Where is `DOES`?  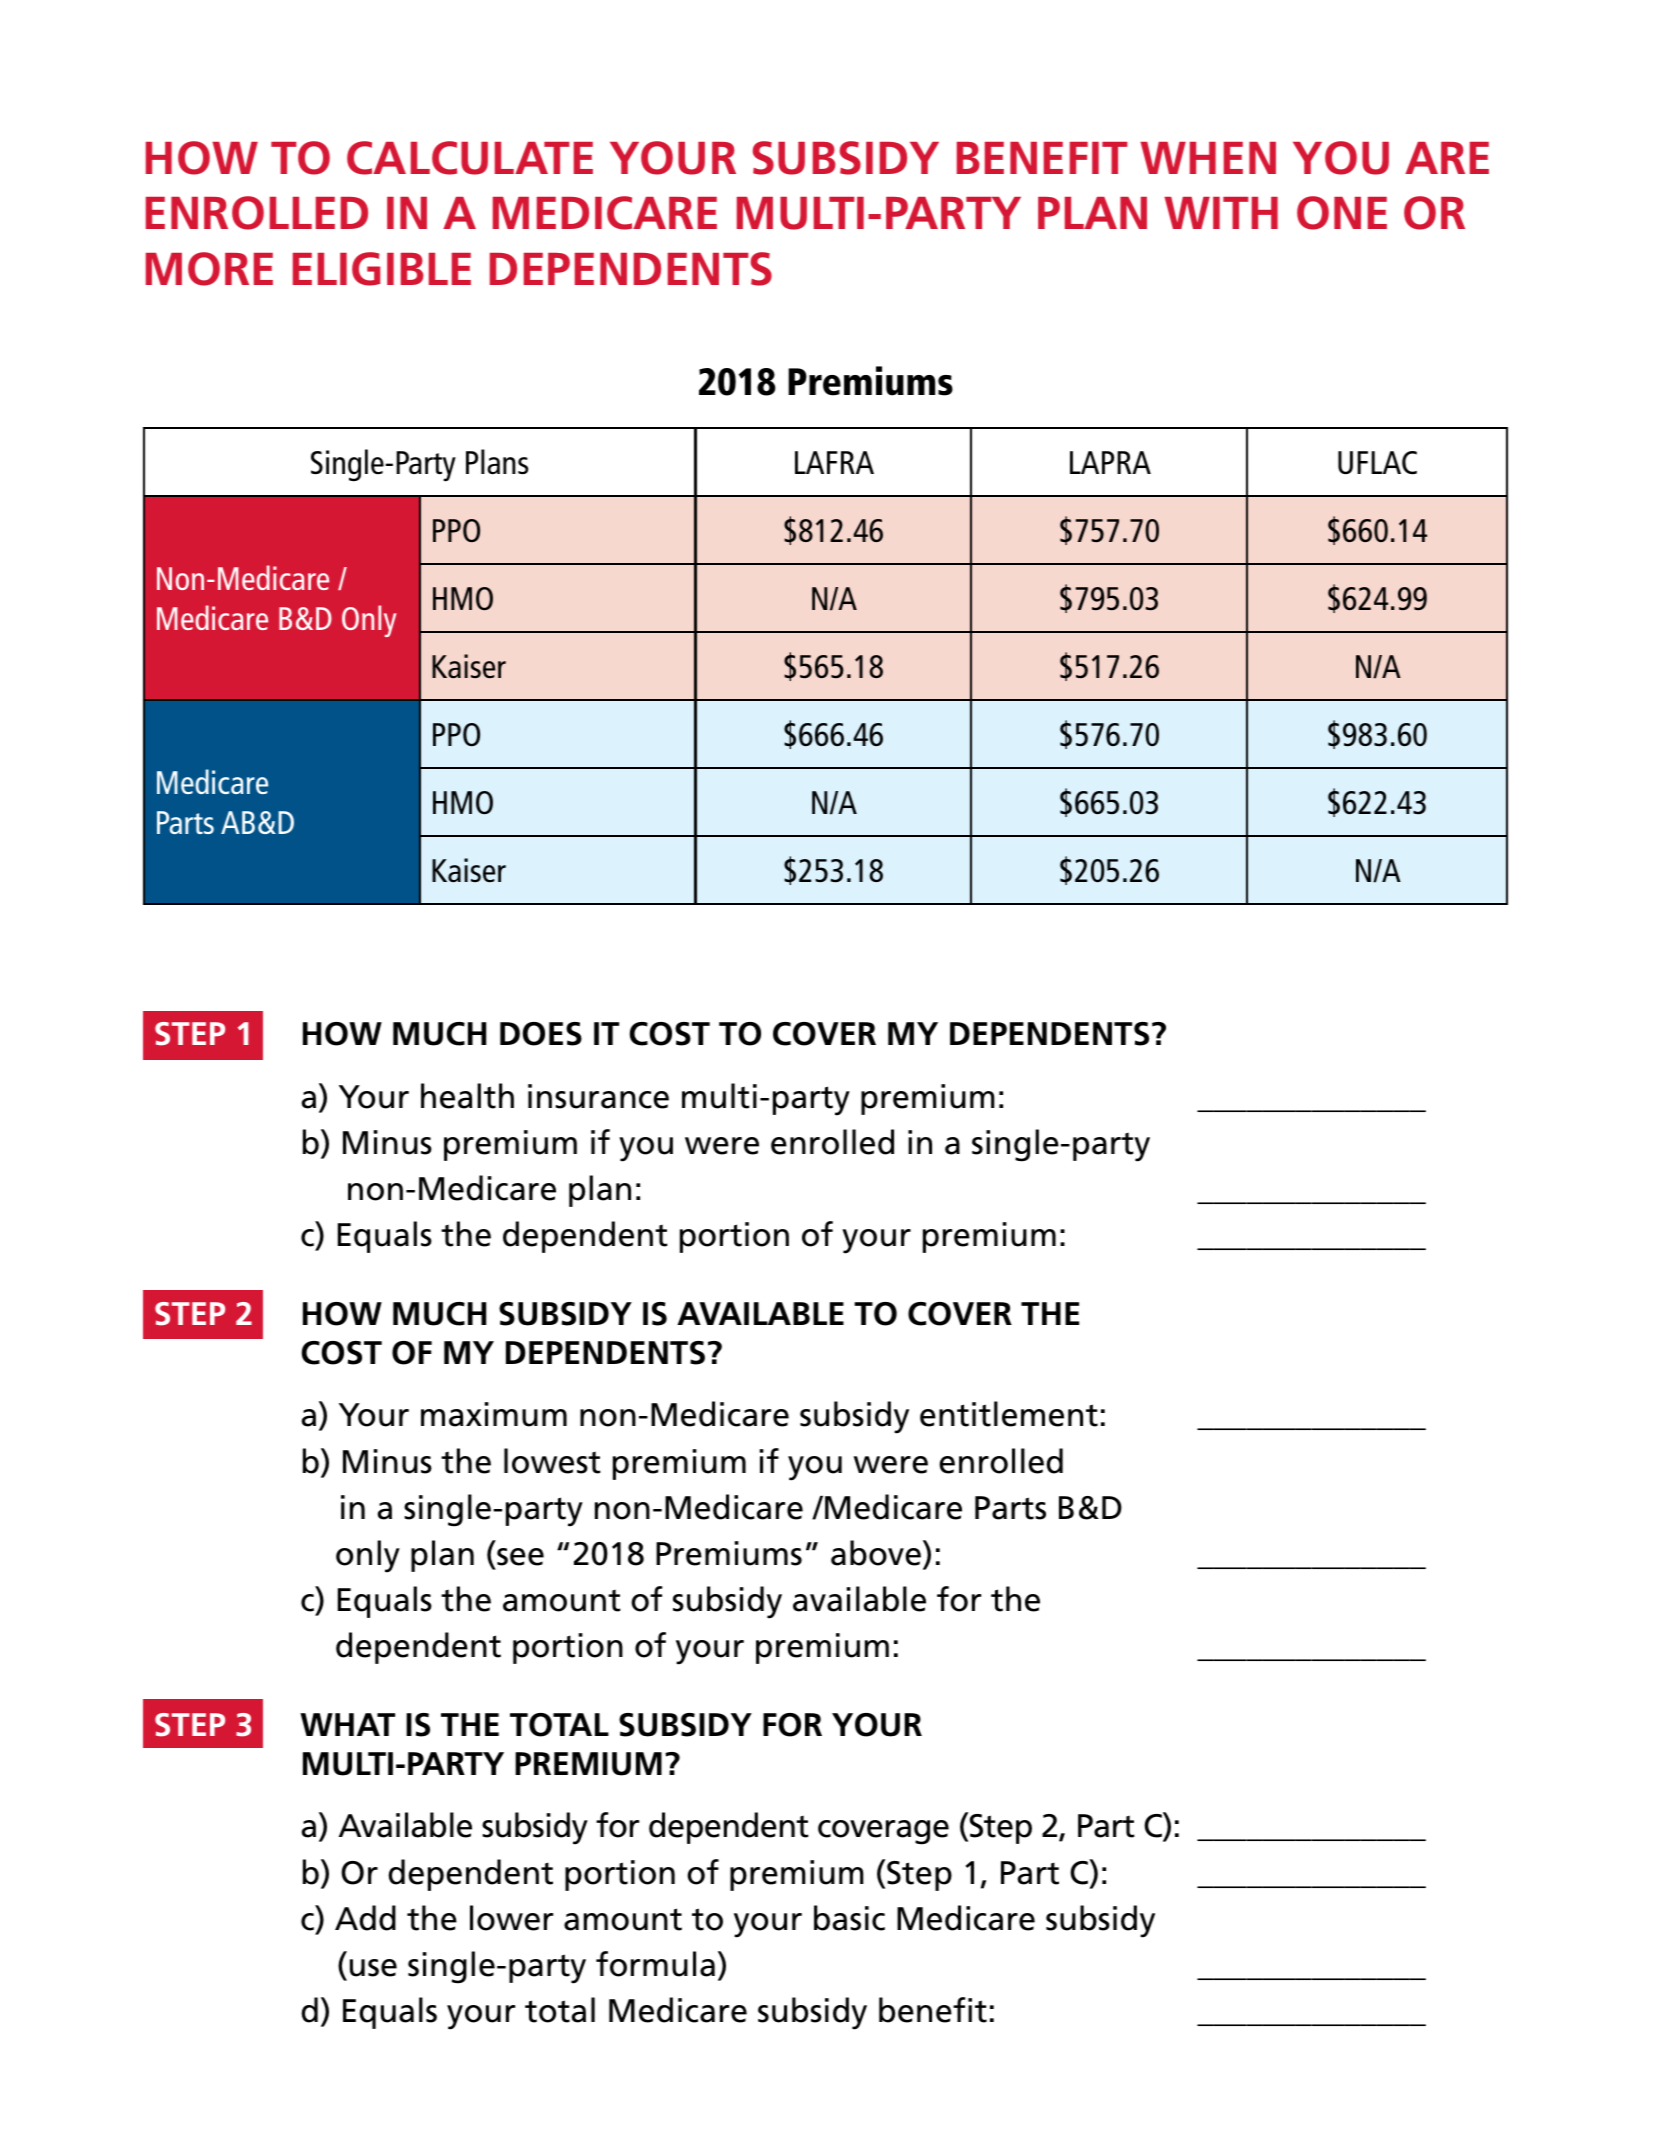 DOES is located at coordinates (541, 1034).
